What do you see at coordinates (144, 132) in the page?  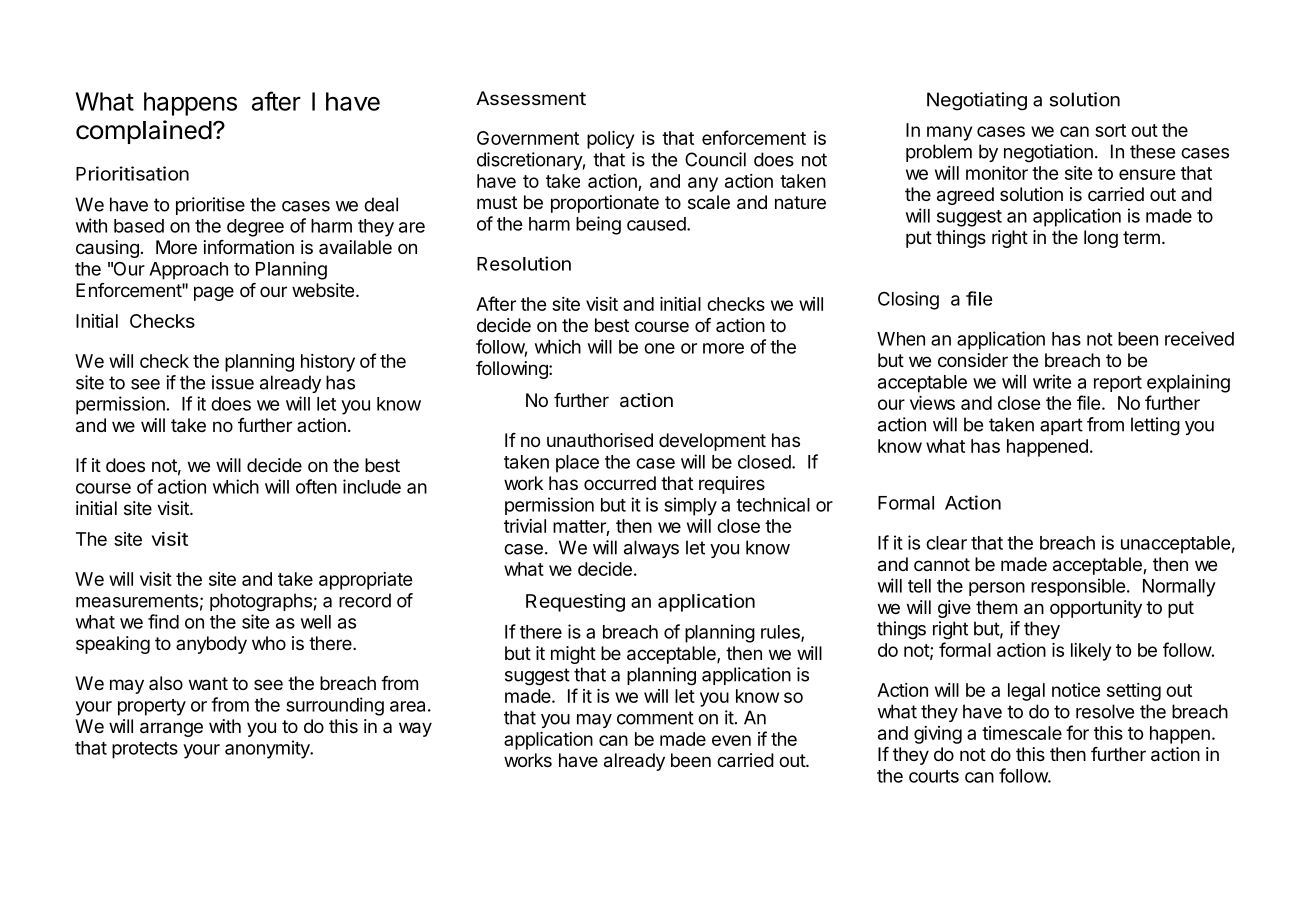 I see `complained` at bounding box center [144, 132].
